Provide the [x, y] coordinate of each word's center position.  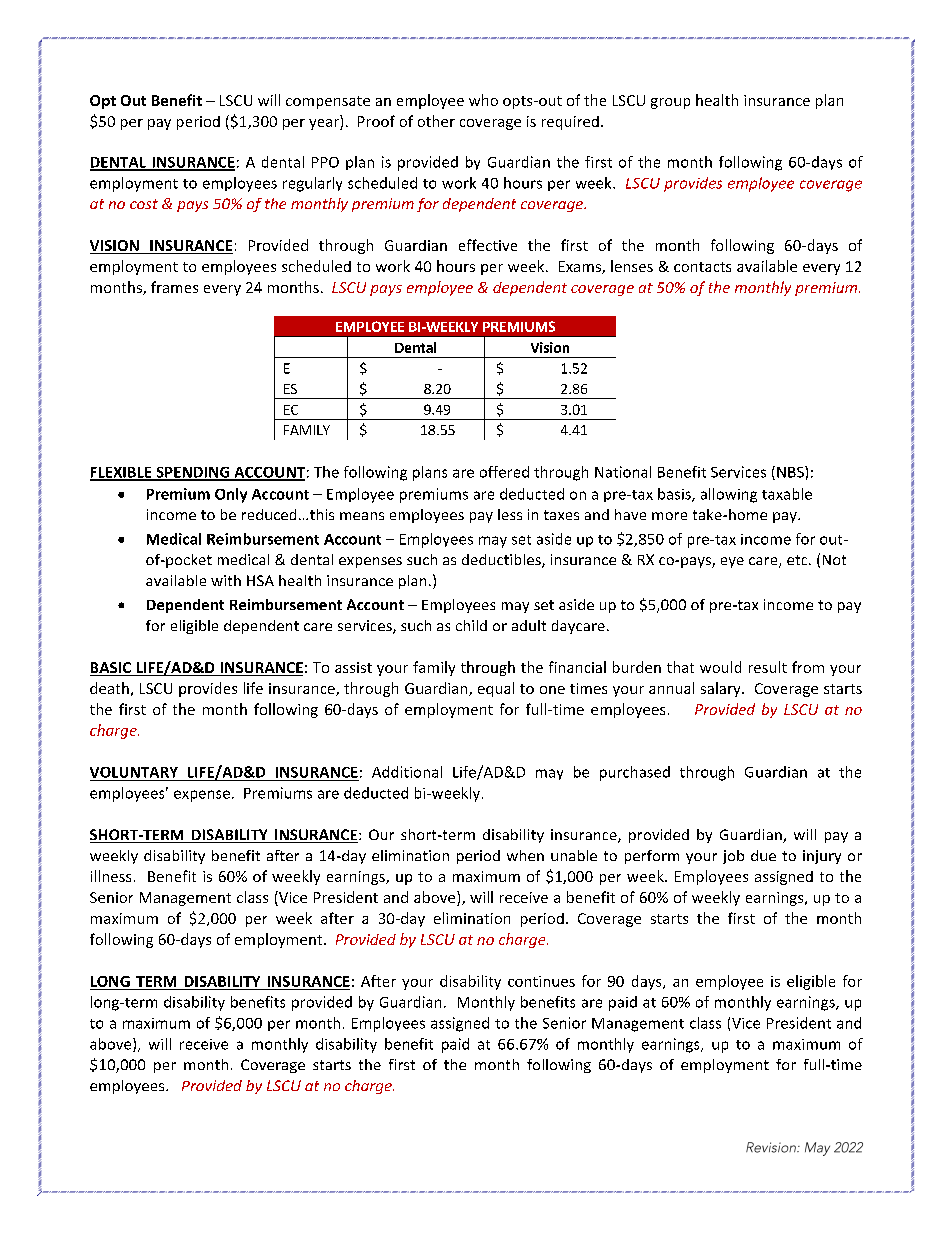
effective [488, 245]
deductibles [502, 561]
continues [541, 981]
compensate [328, 102]
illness [111, 876]
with [226, 580]
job [733, 857]
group [670, 103]
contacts [702, 267]
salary [722, 689]
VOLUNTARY [134, 772]
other [436, 121]
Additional [407, 772]
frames [174, 287]
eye [732, 562]
